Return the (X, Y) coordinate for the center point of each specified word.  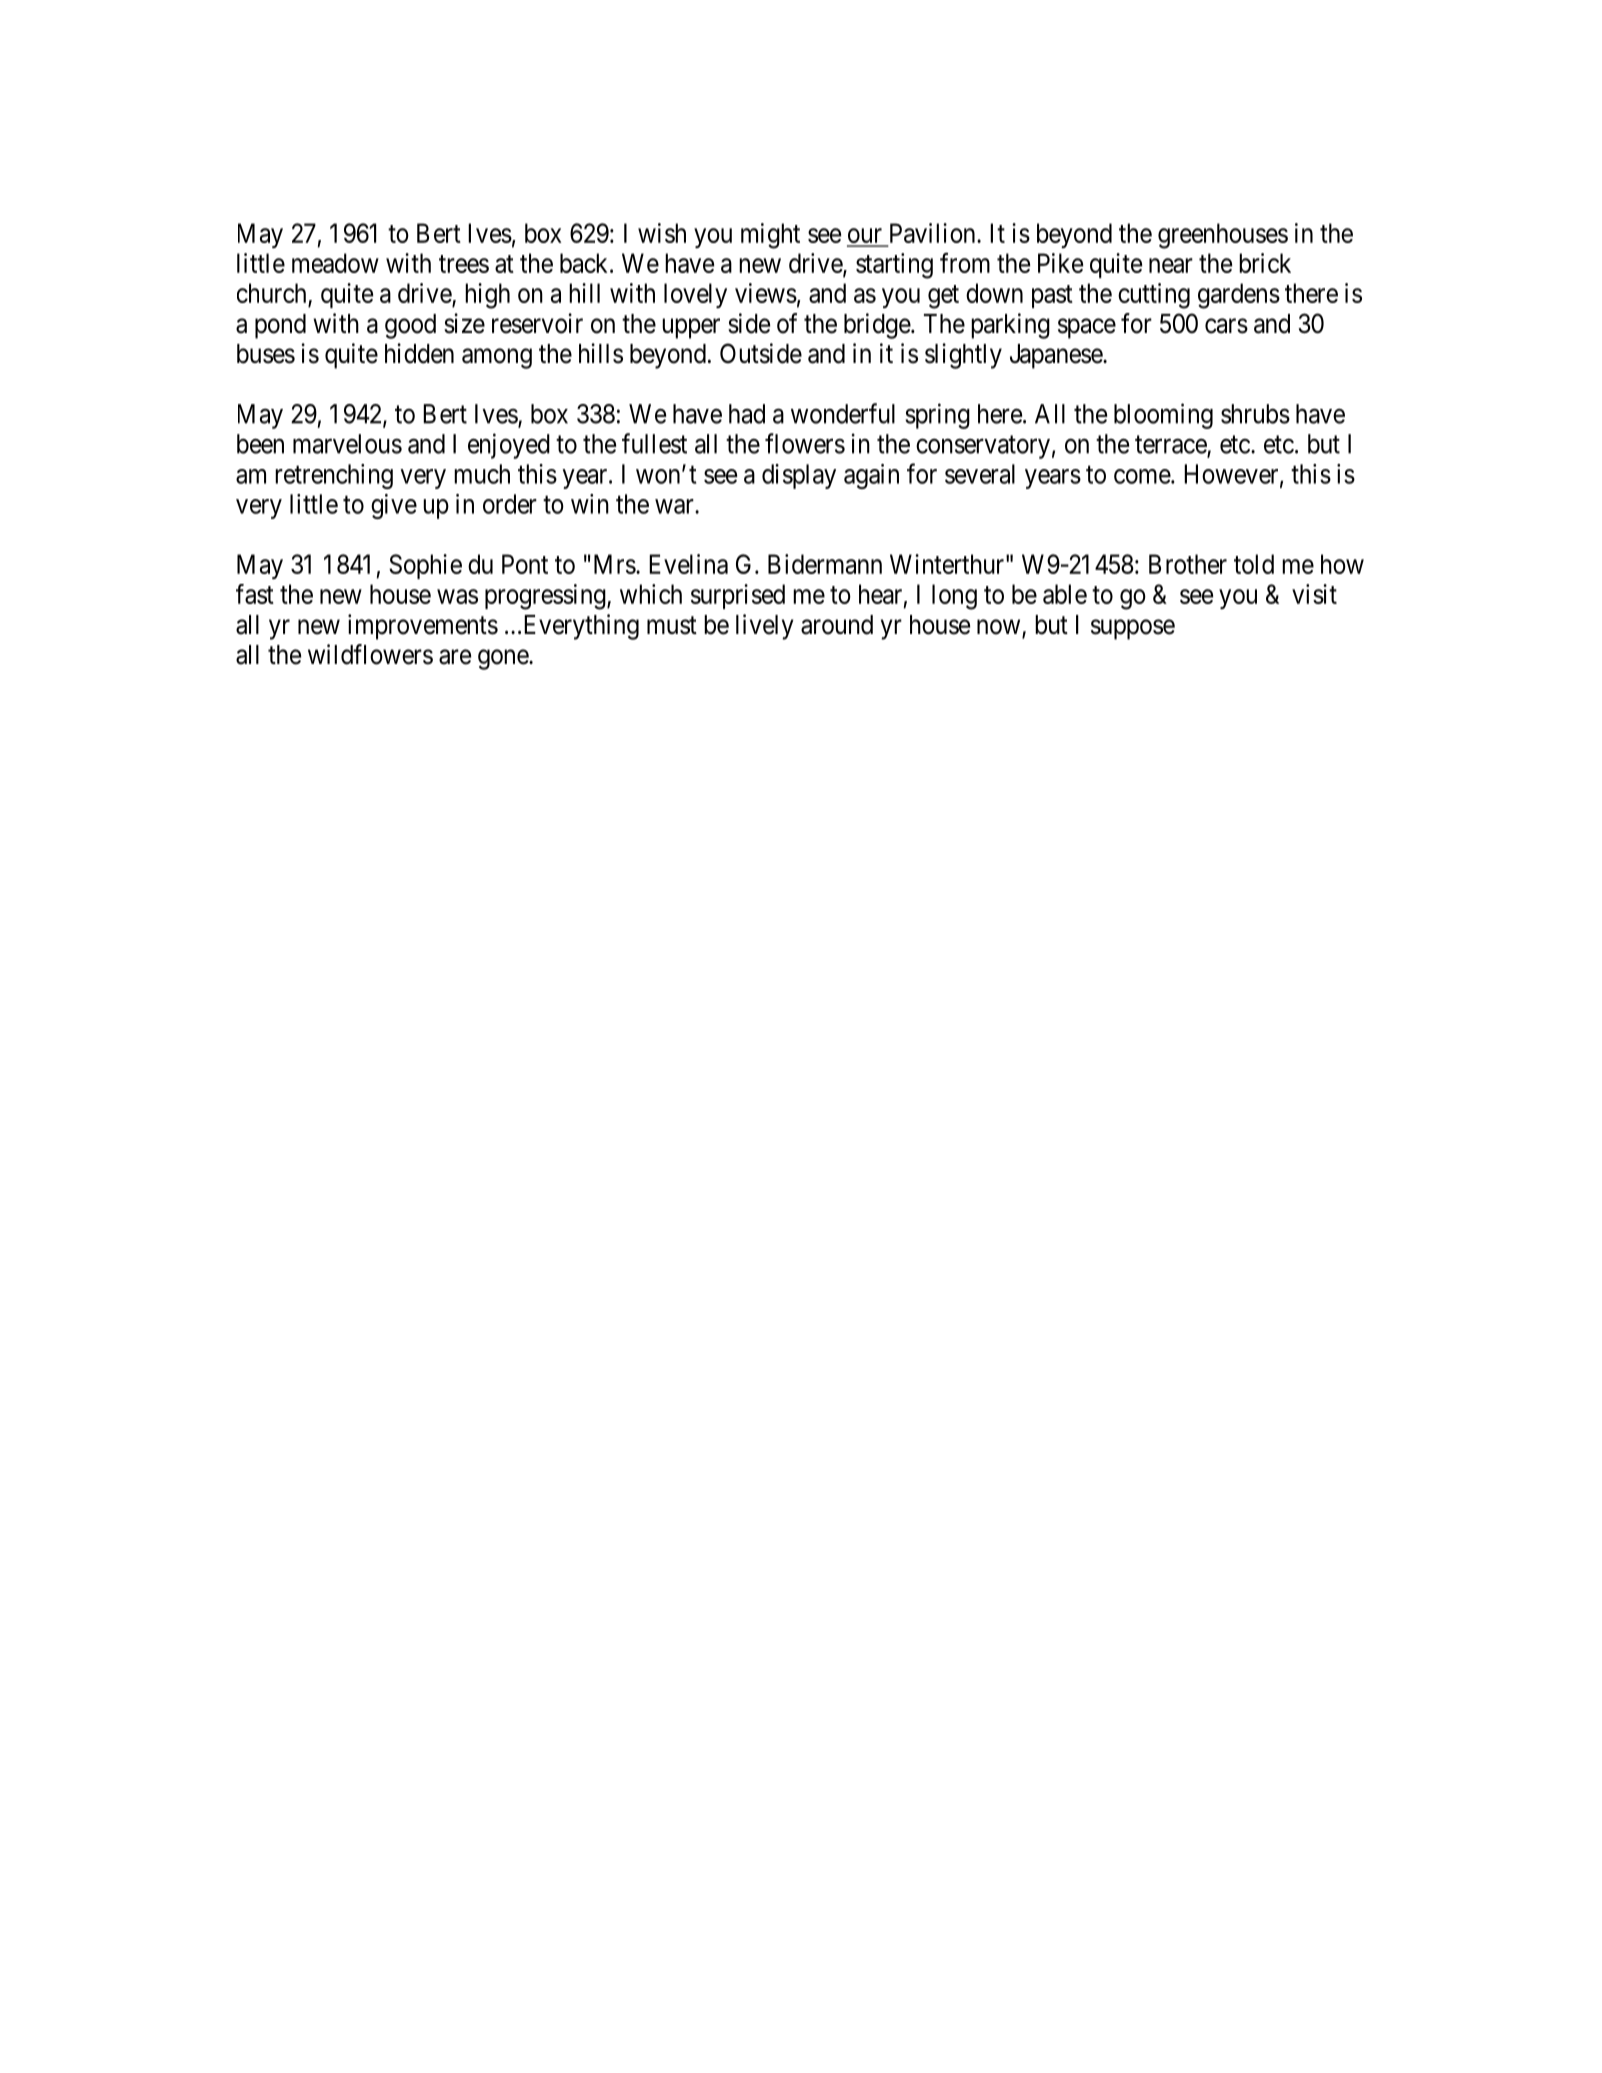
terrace (1171, 446)
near (1171, 265)
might (770, 236)
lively (765, 627)
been (260, 444)
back (585, 263)
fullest (654, 443)
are (455, 657)
